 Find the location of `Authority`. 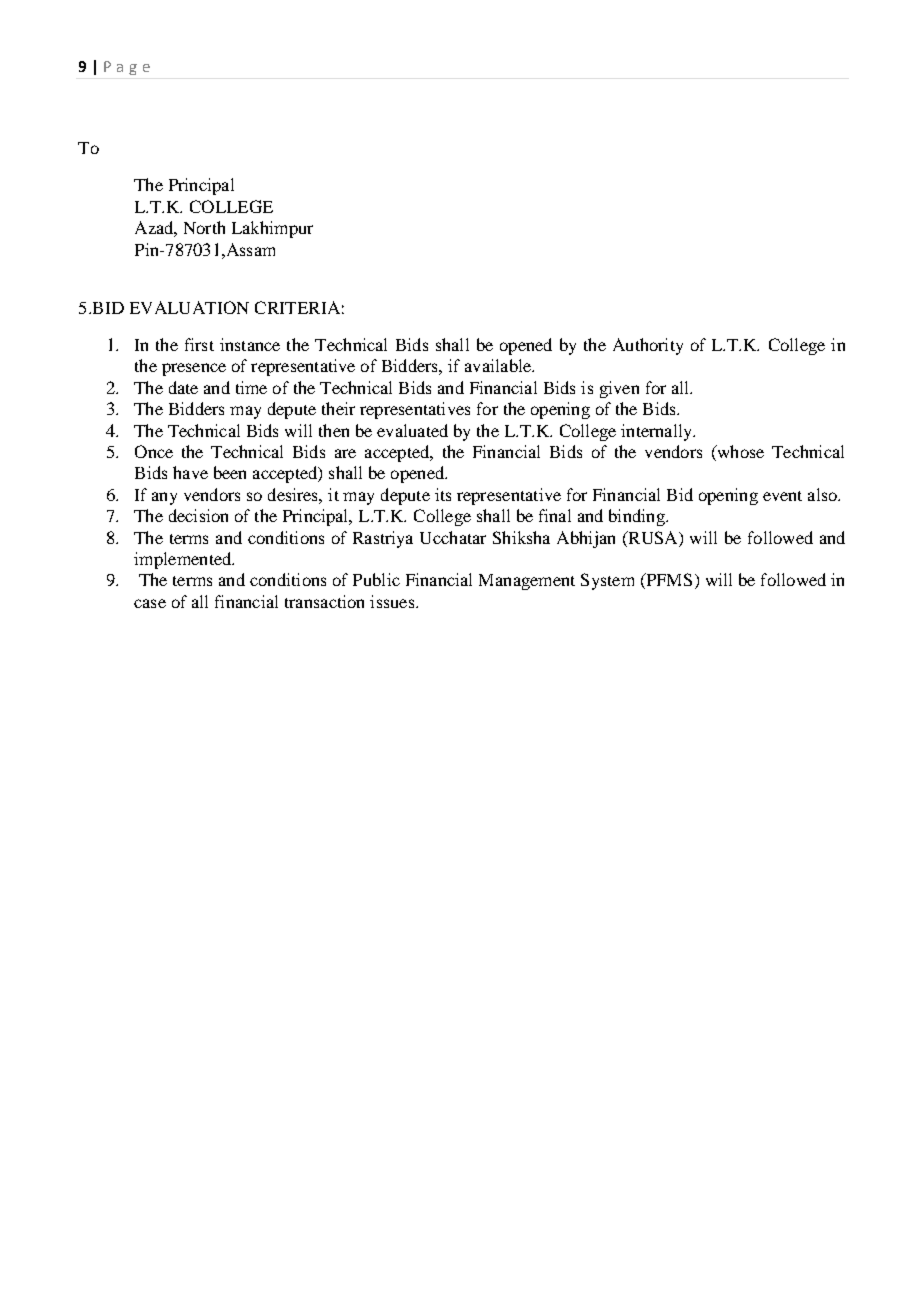

Authority is located at coordinates (648, 346).
